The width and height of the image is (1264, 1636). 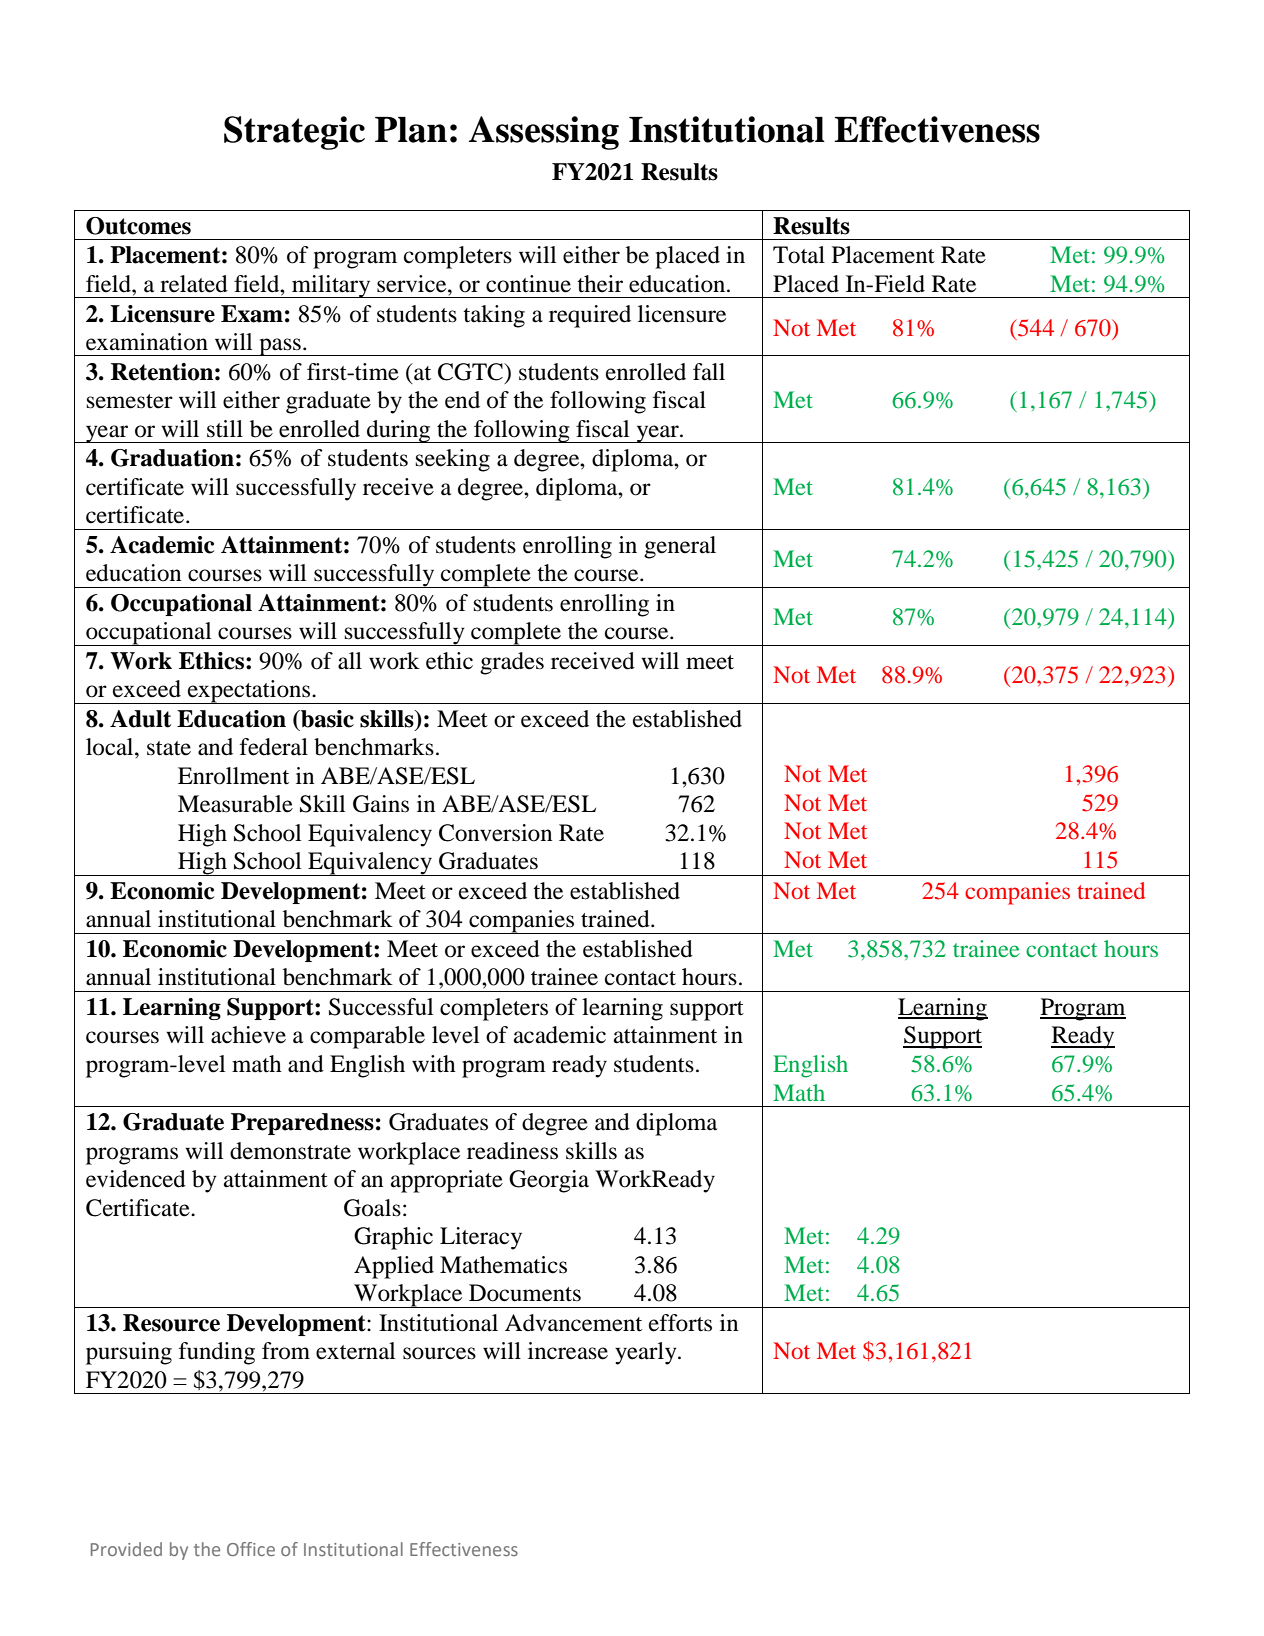 What do you see at coordinates (680, 547) in the image?
I see `general` at bounding box center [680, 547].
